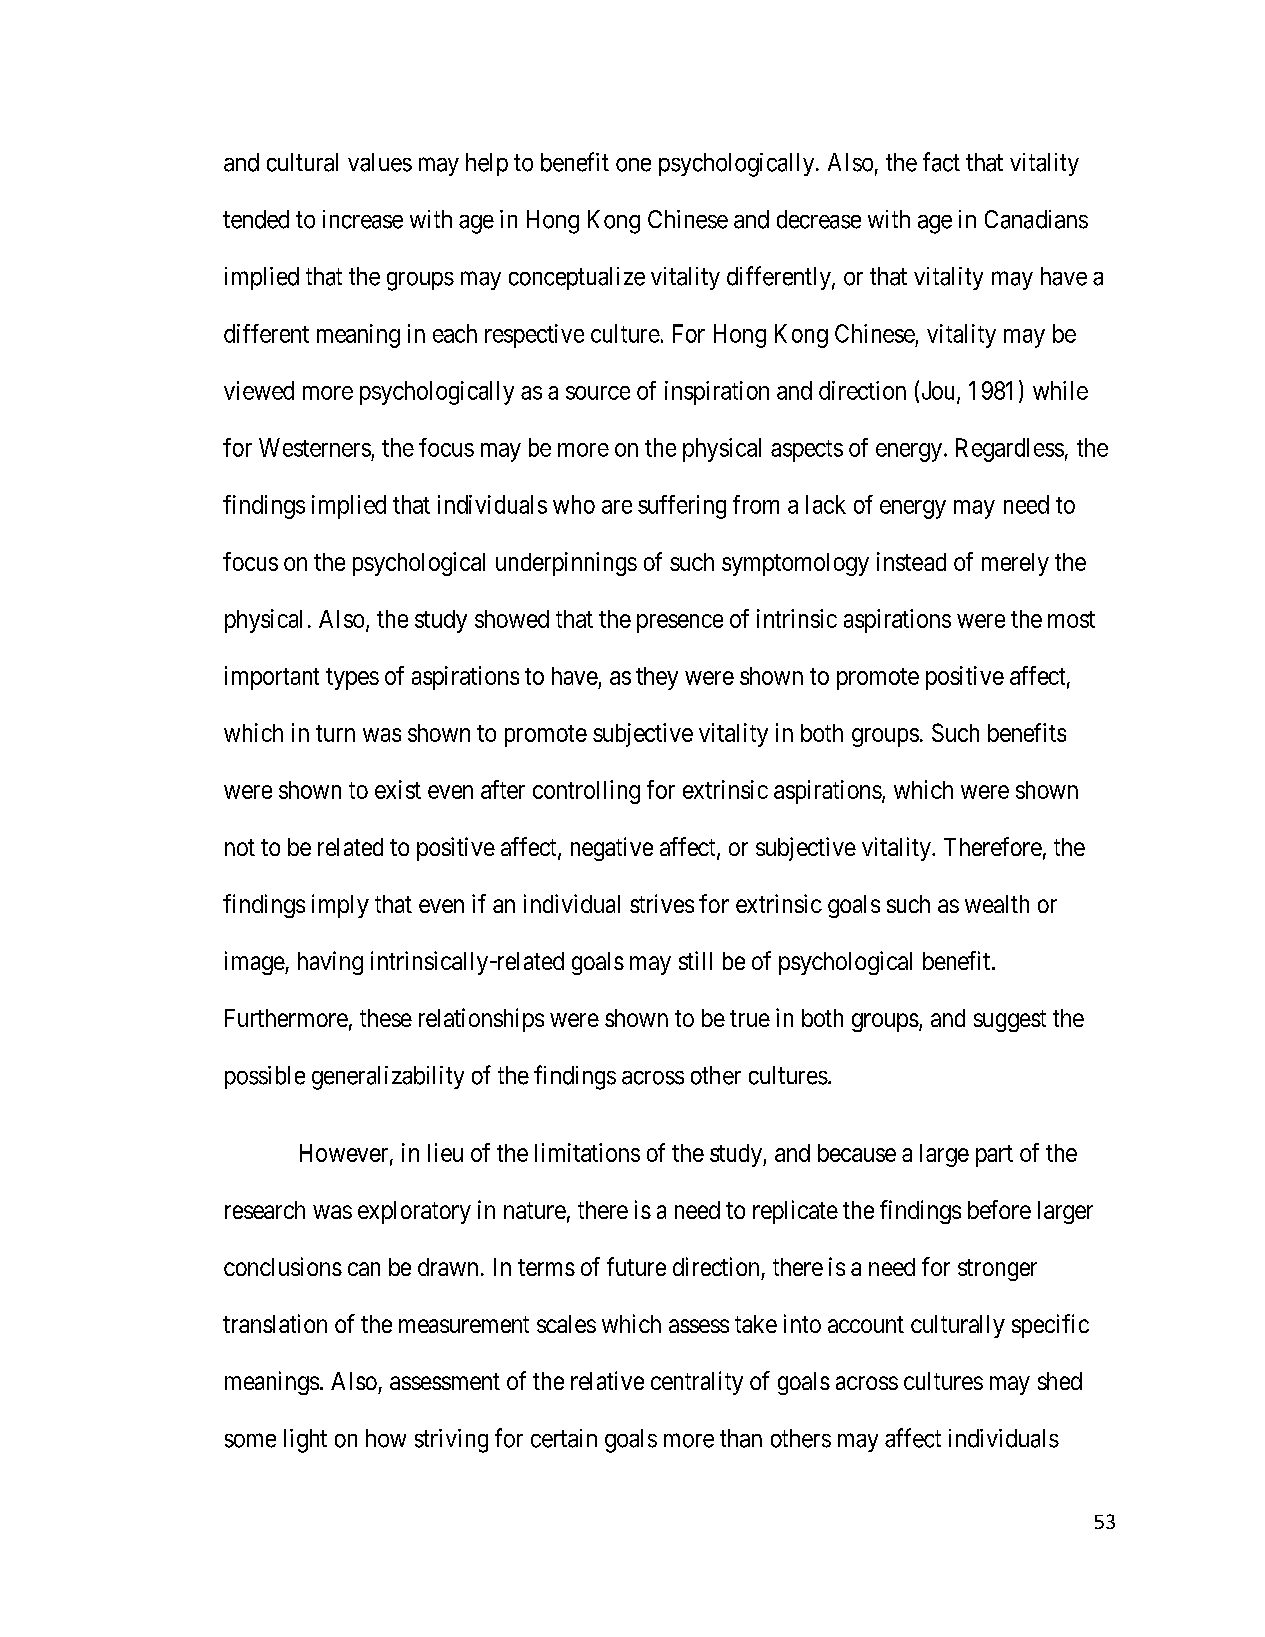  Describe the element at coordinates (680, 623) in the screenshot. I see `presence` at that location.
